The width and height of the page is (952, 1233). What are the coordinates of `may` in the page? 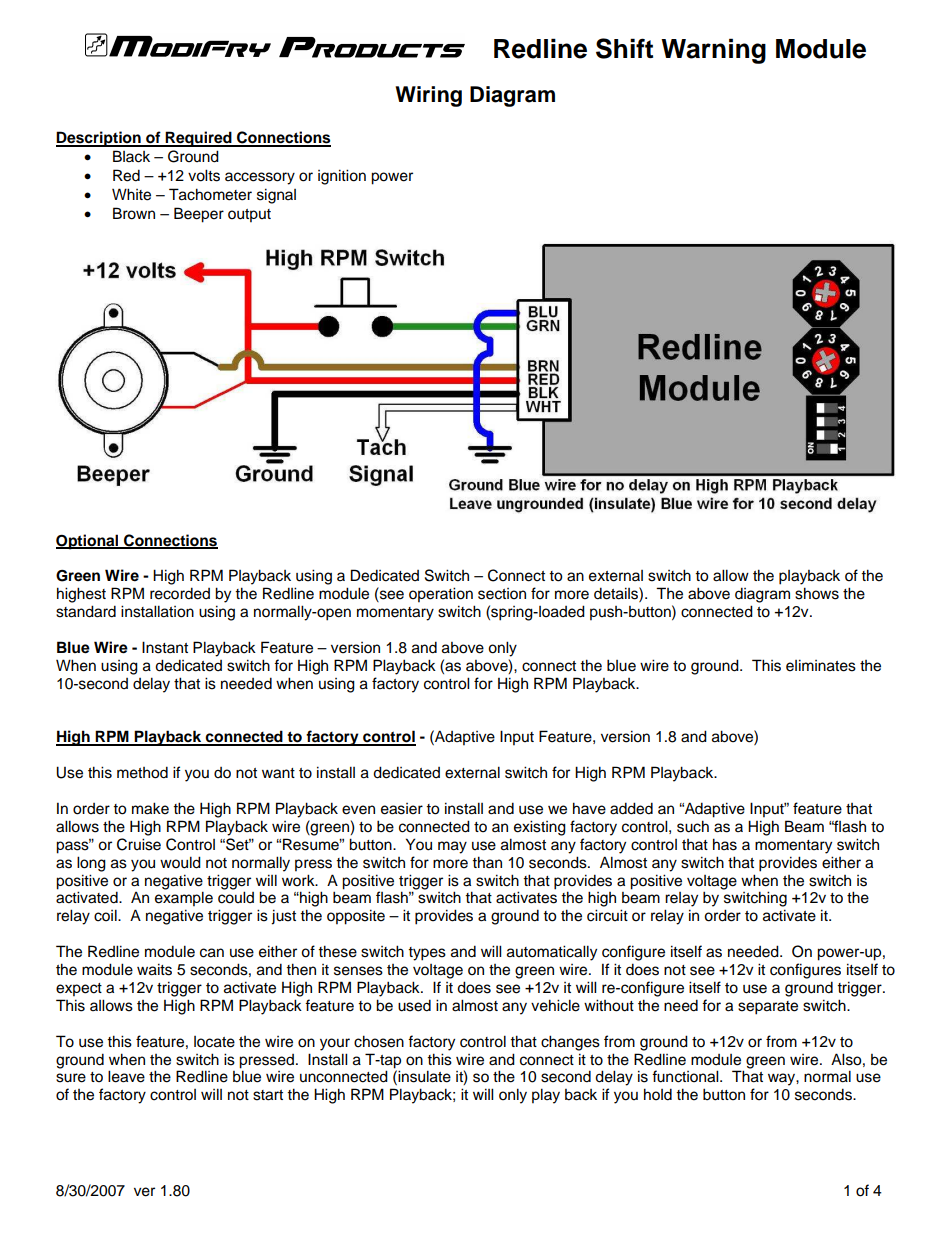 It's located at (452, 847).
